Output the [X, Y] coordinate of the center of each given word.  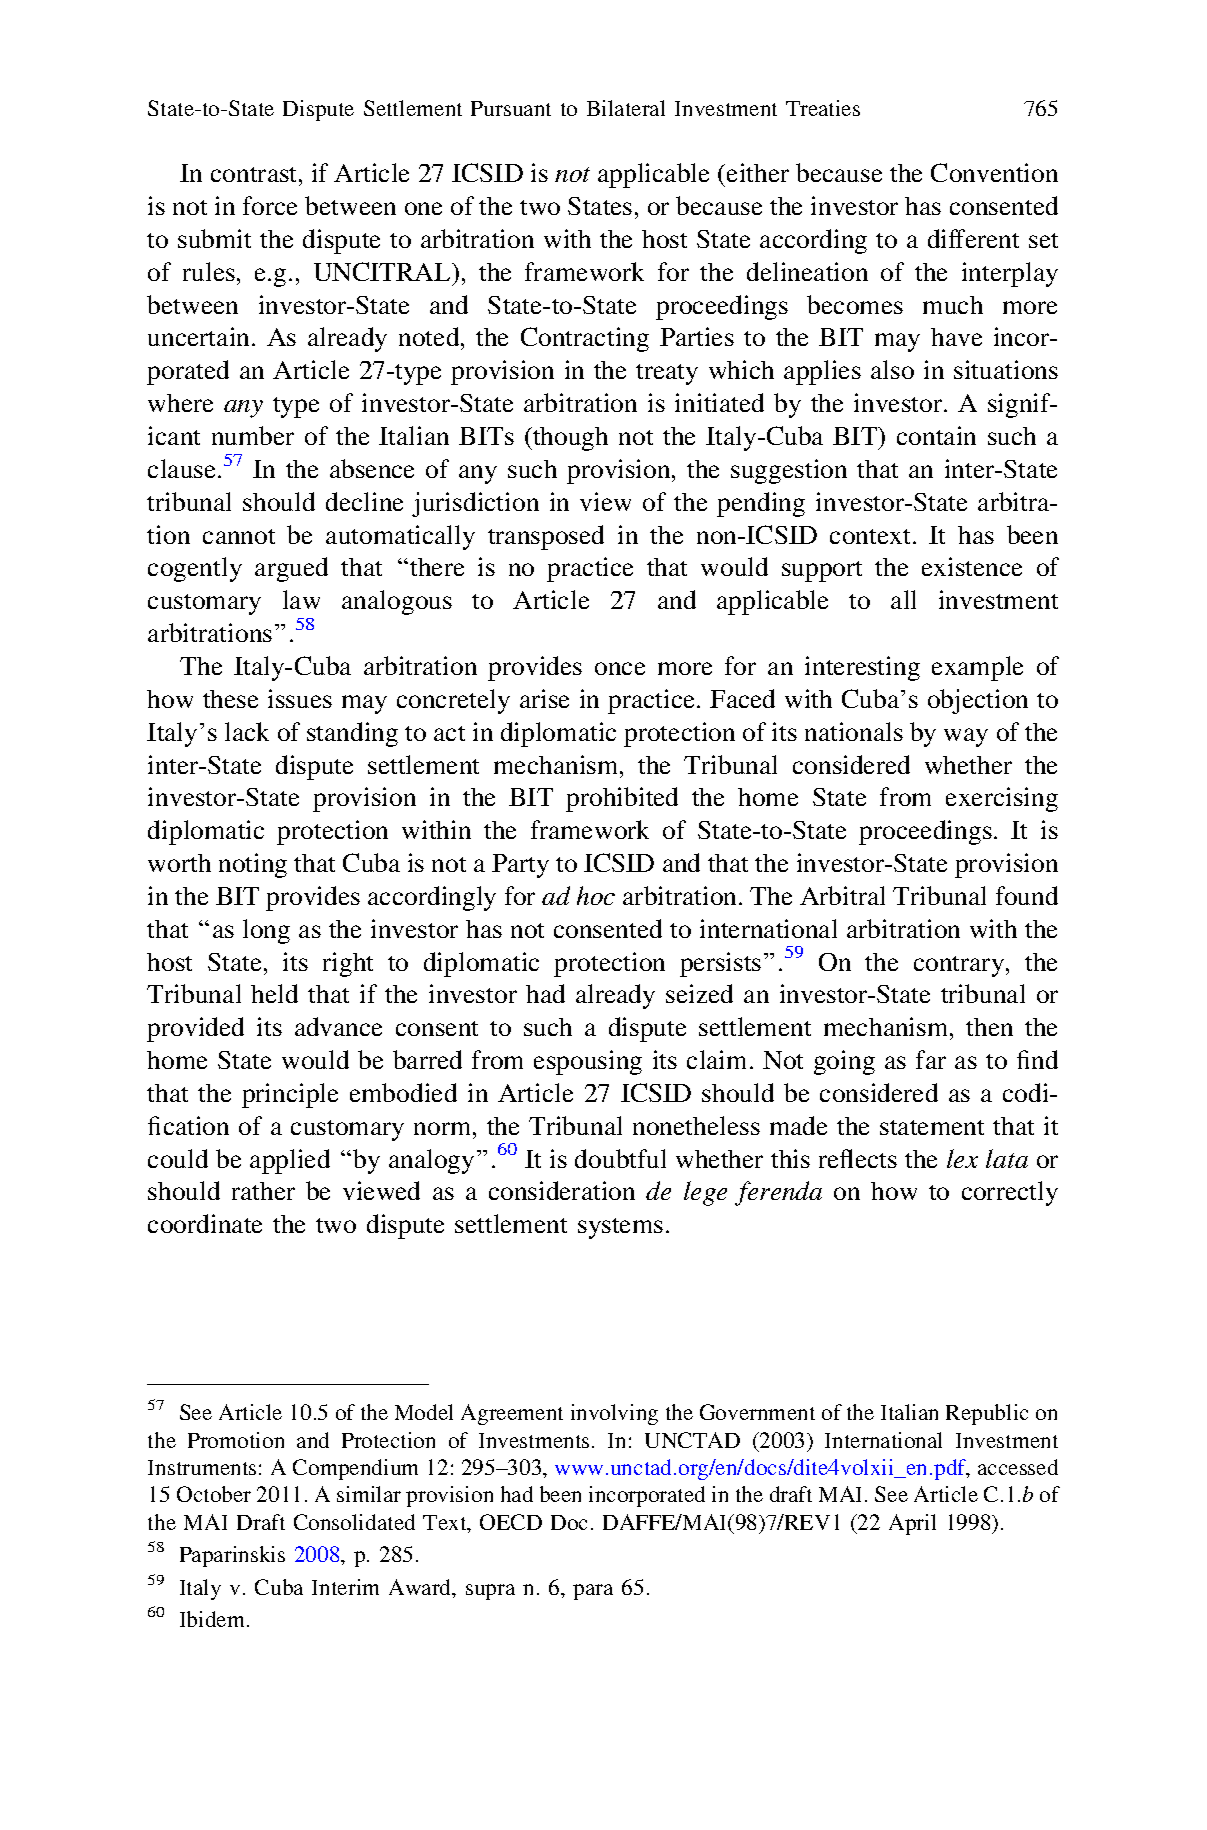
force [270, 205]
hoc [596, 895]
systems [620, 1228]
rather [263, 1191]
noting [253, 865]
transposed [546, 537]
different [973, 238]
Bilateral [626, 108]
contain [936, 435]
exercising [1002, 799]
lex [962, 1158]
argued [291, 569]
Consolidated [354, 1522]
